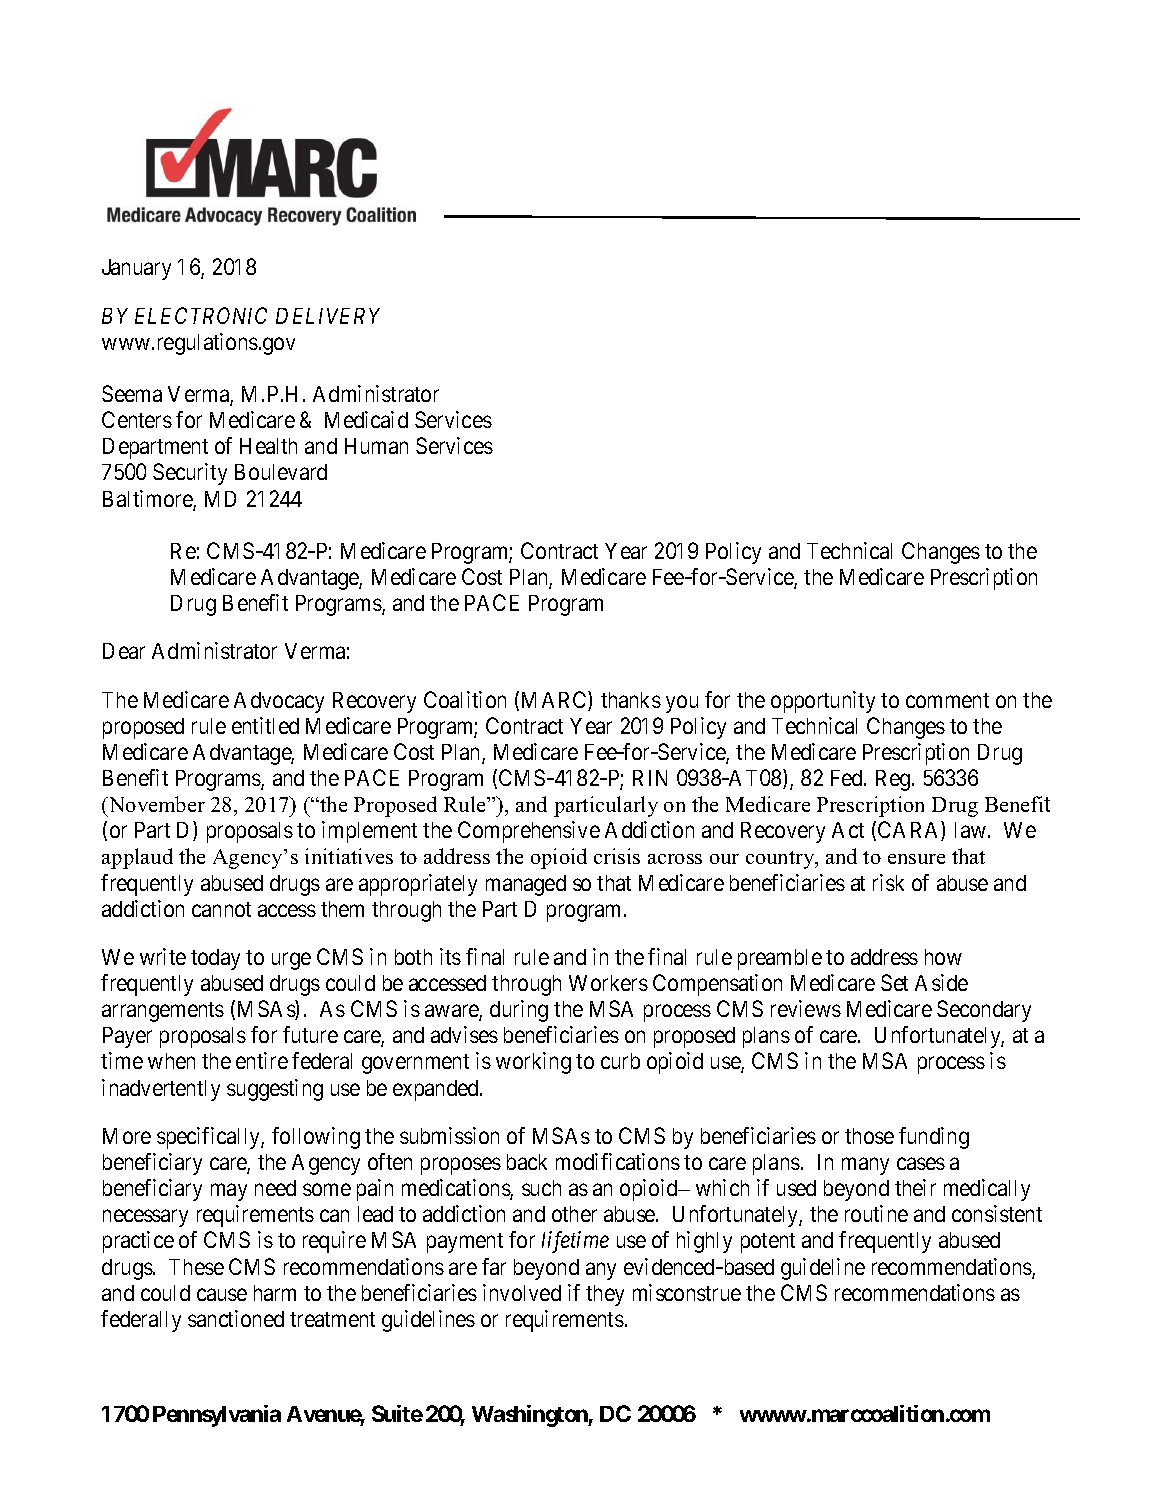 This image has height=1495, width=1155. Describe the element at coordinates (217, 1416) in the image. I see `Pennsylvania` at that location.
